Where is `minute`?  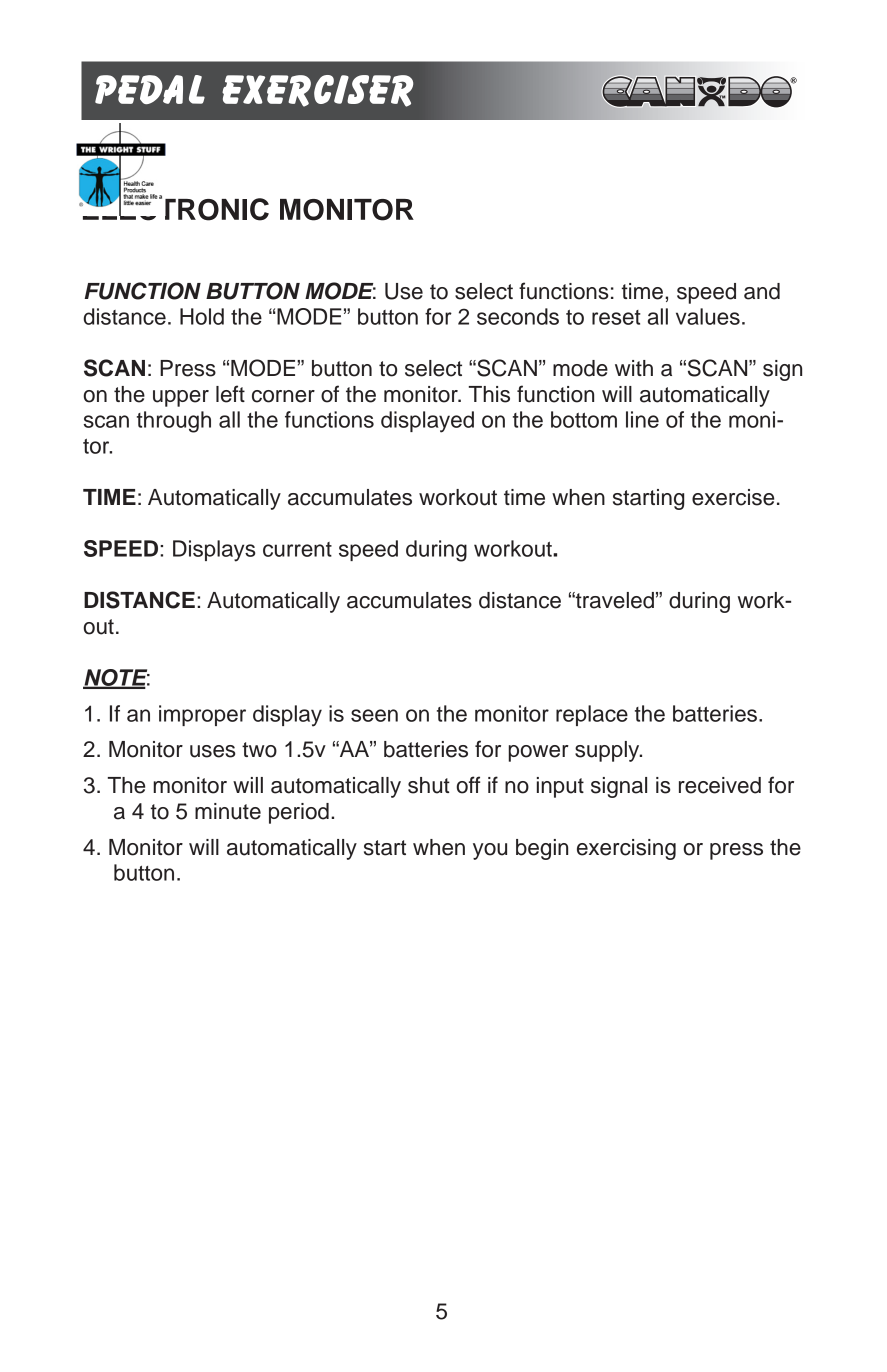
minute is located at coordinates (228, 811).
